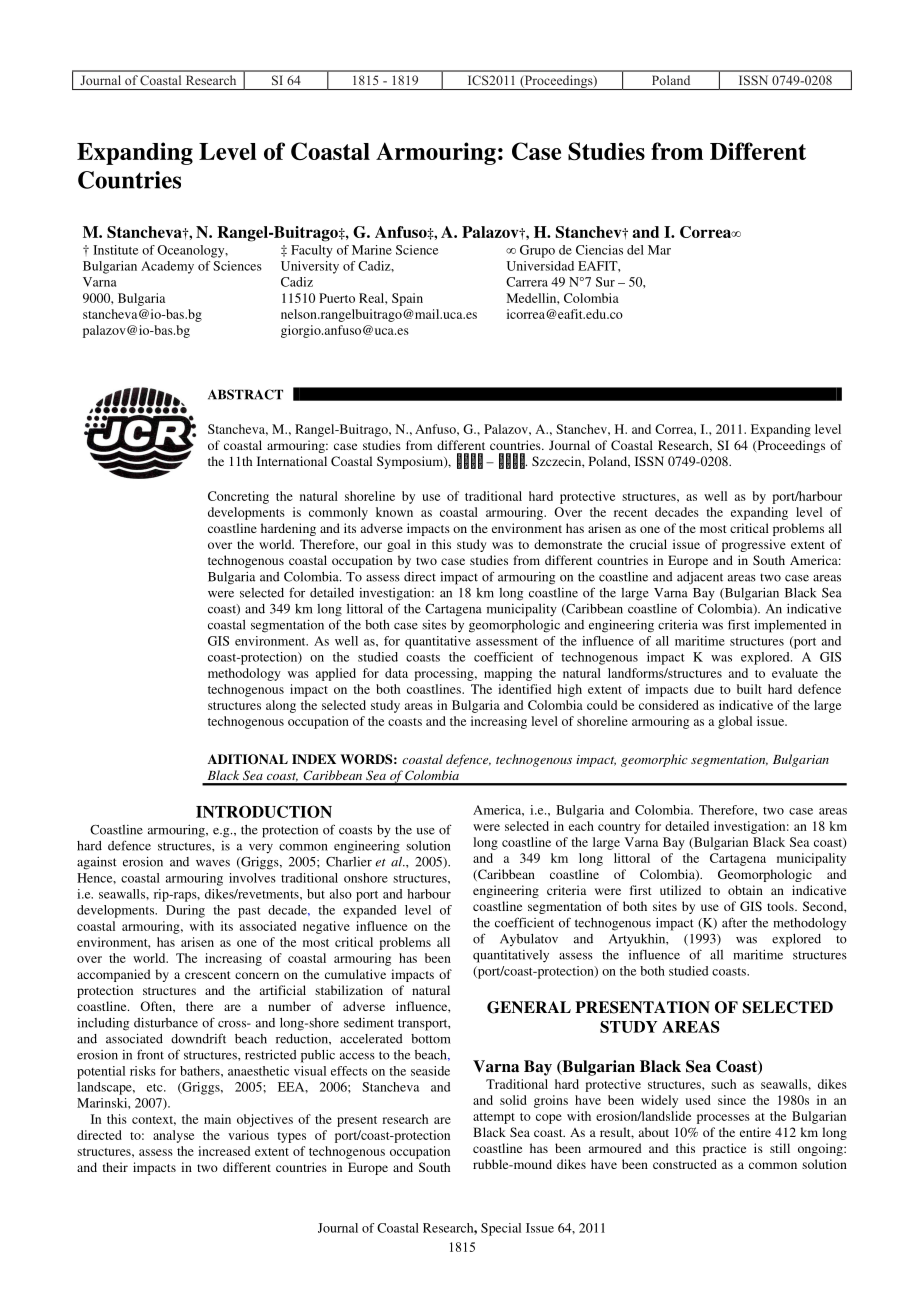 Image resolution: width=924 pixels, height=1308 pixels. Describe the element at coordinates (605, 282) in the document. I see `Sur` at that location.
